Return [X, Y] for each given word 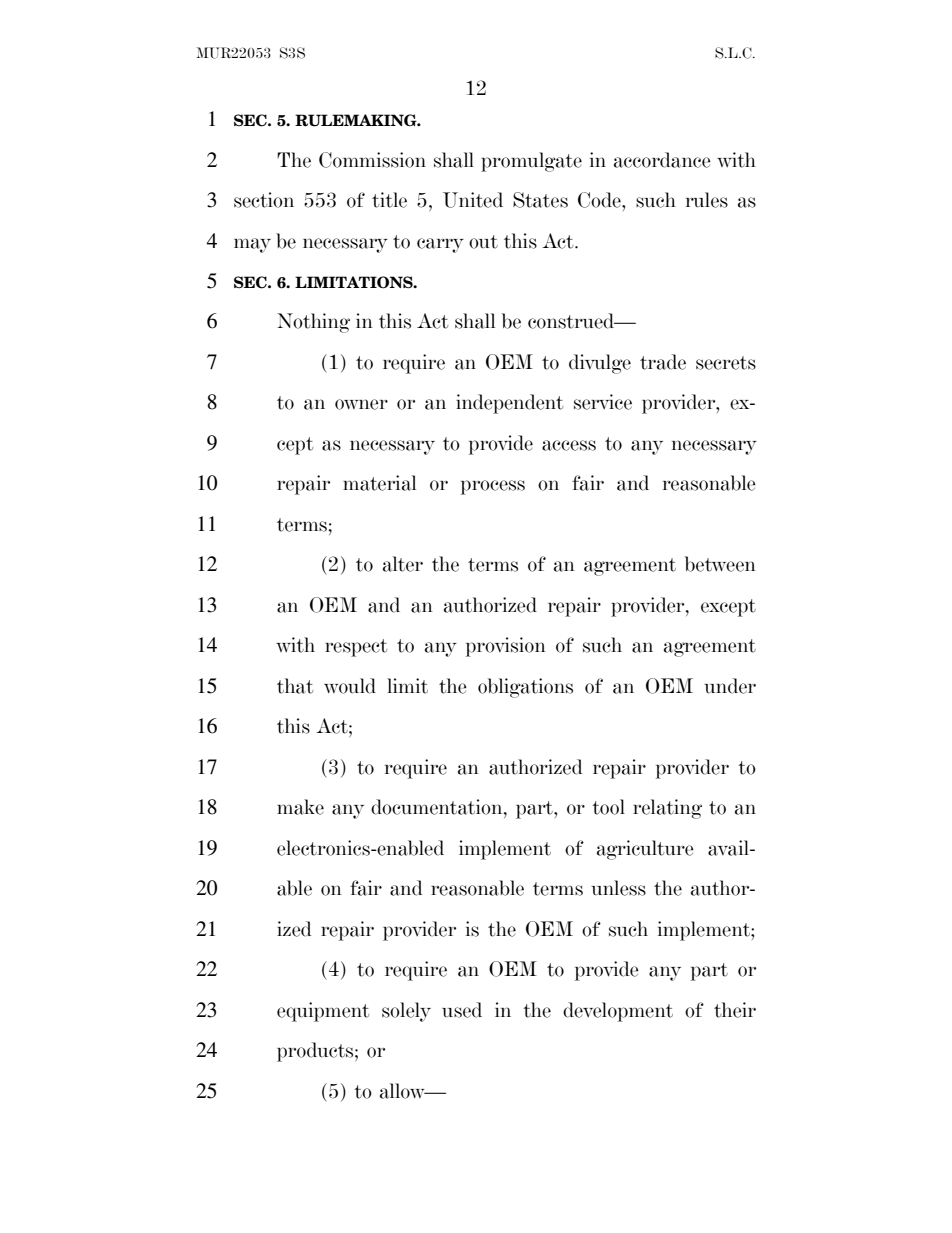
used [462, 1010]
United [473, 200]
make [300, 807]
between [720, 564]
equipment [323, 1012]
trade [663, 362]
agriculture [645, 850]
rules [707, 200]
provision [506, 647]
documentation [438, 807]
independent [509, 404]
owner [361, 404]
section [264, 200]
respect [356, 648]
